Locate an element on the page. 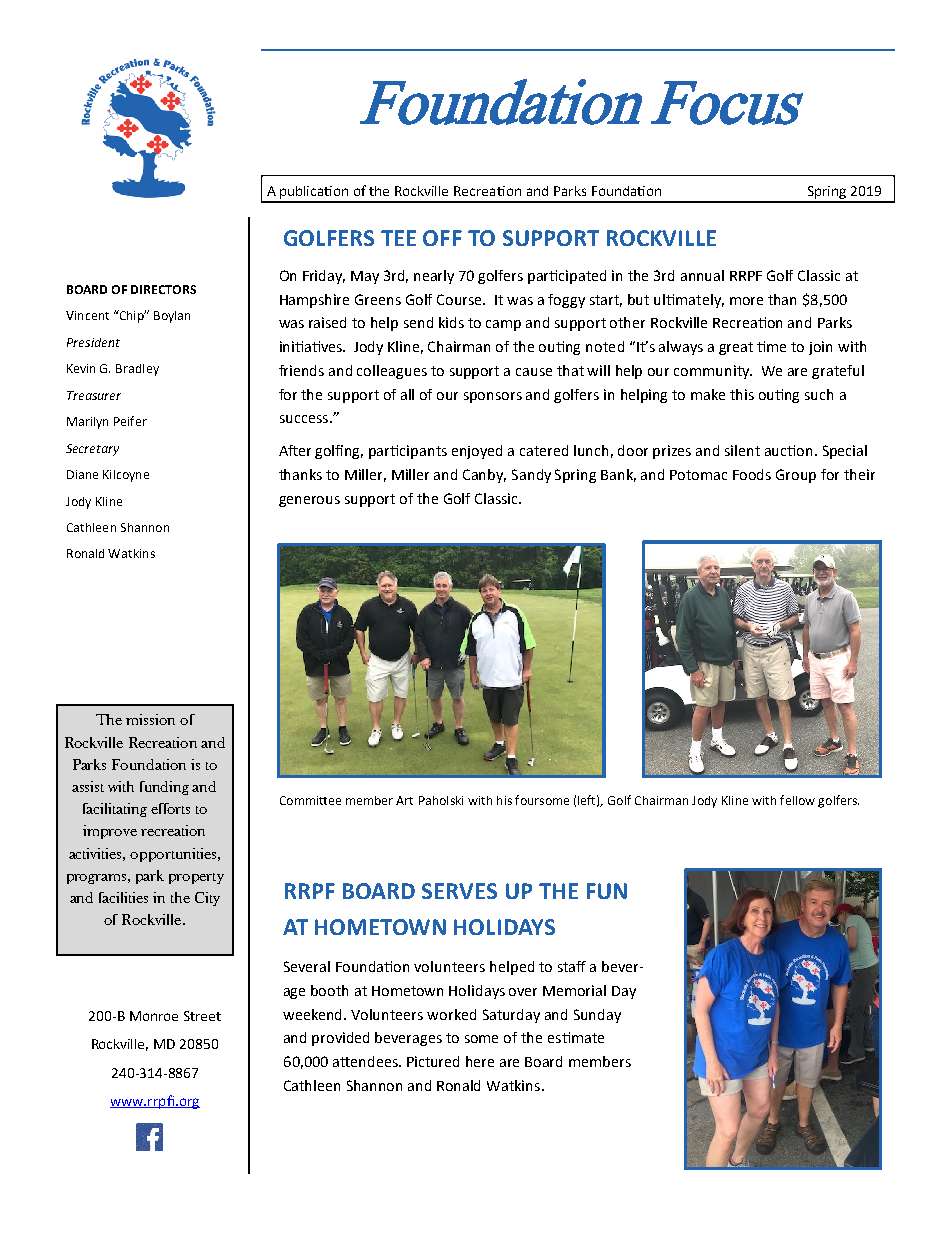 The image size is (952, 1233). DIRECTORS is located at coordinates (163, 289).
